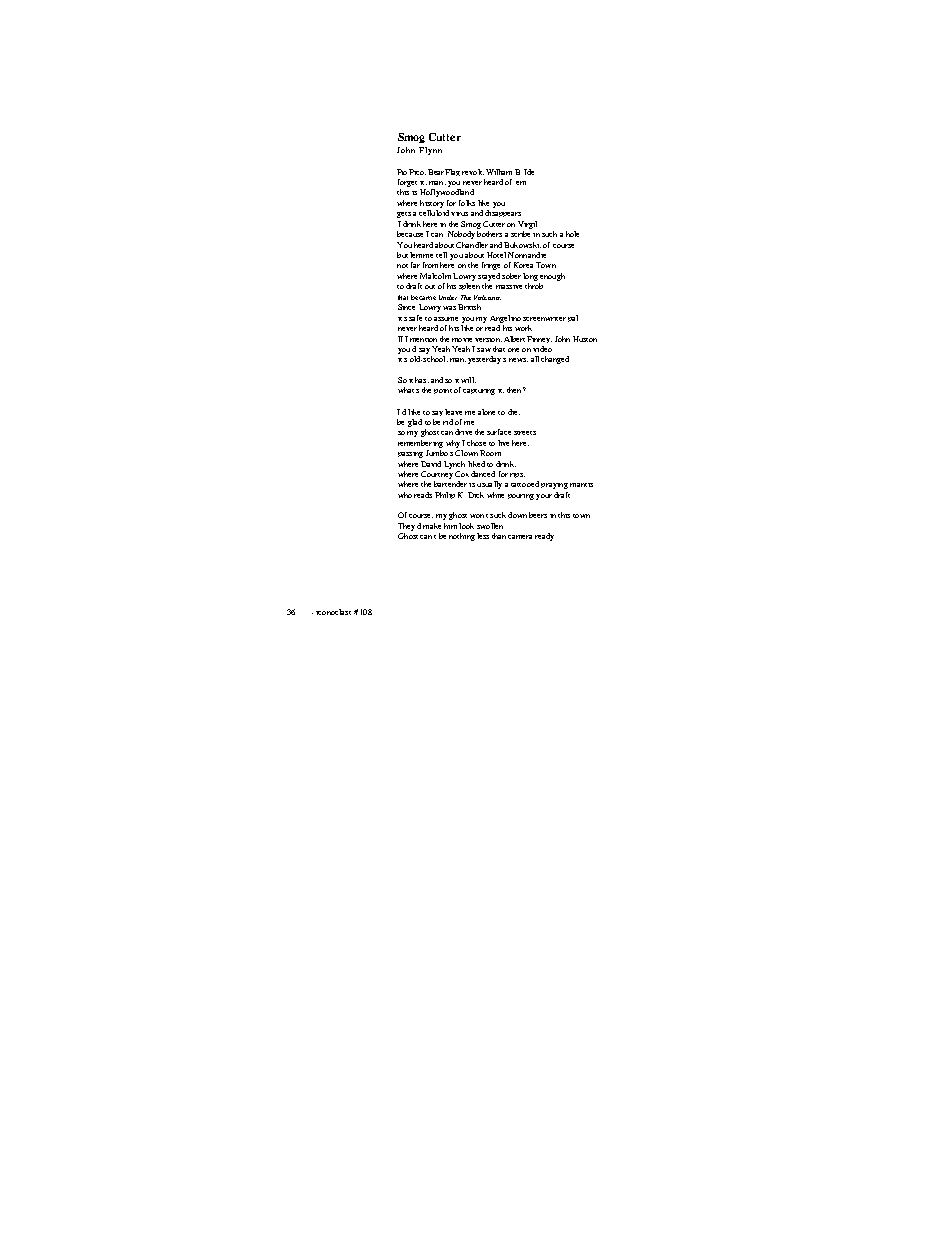  Describe the element at coordinates (544, 319) in the document. I see `screenwriter` at that location.
